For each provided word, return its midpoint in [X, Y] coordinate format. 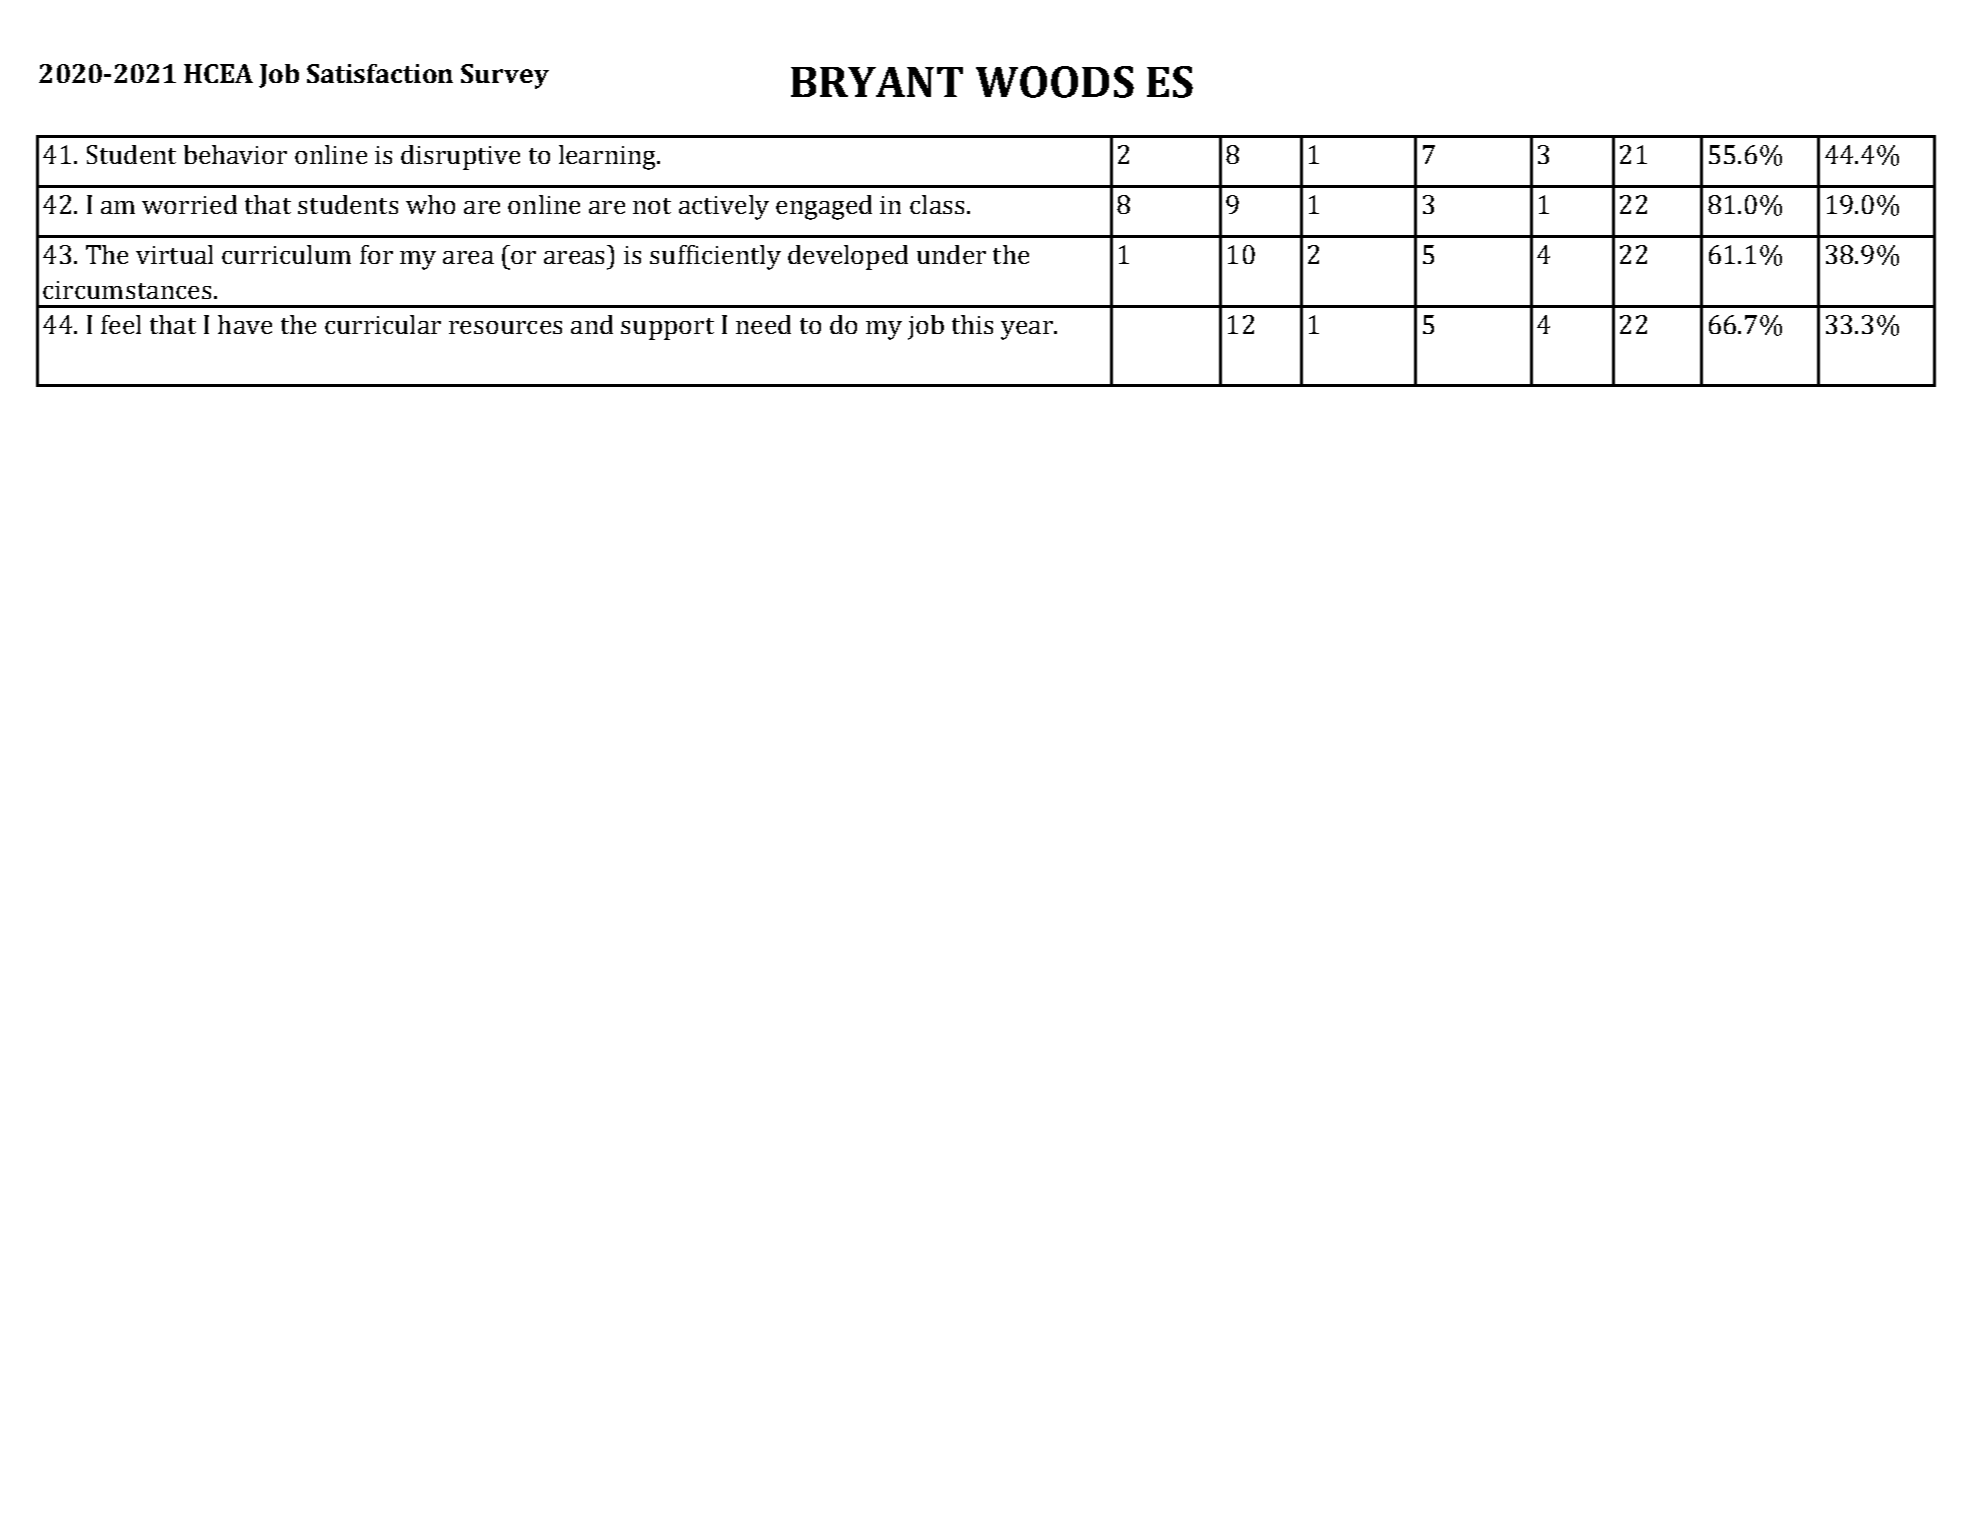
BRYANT [877, 82]
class [937, 204]
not [652, 206]
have [245, 324]
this [972, 324]
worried [189, 204]
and [592, 324]
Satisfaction [380, 73]
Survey [505, 76]
